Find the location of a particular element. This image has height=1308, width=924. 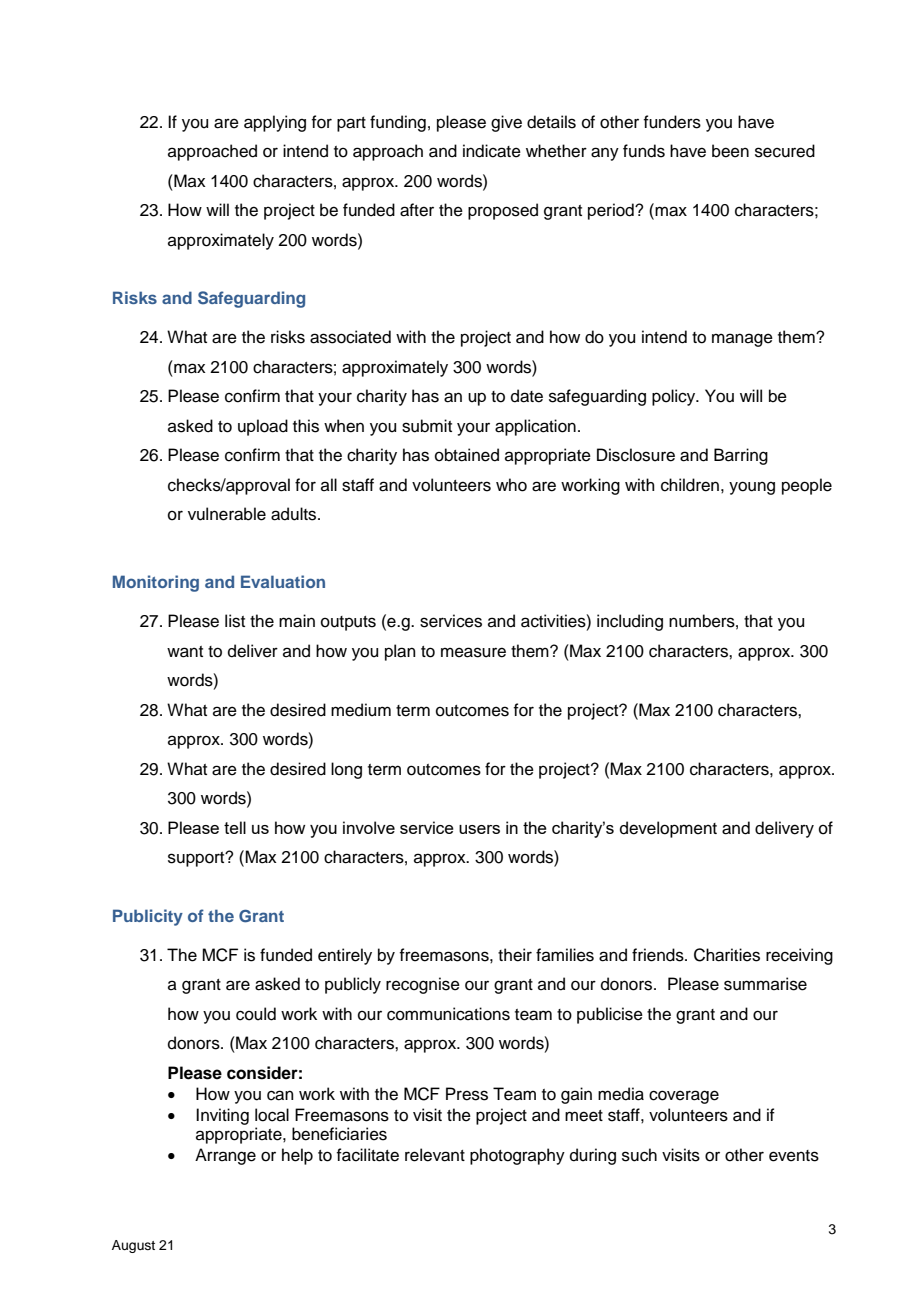

Arrange is located at coordinates (225, 1156).
